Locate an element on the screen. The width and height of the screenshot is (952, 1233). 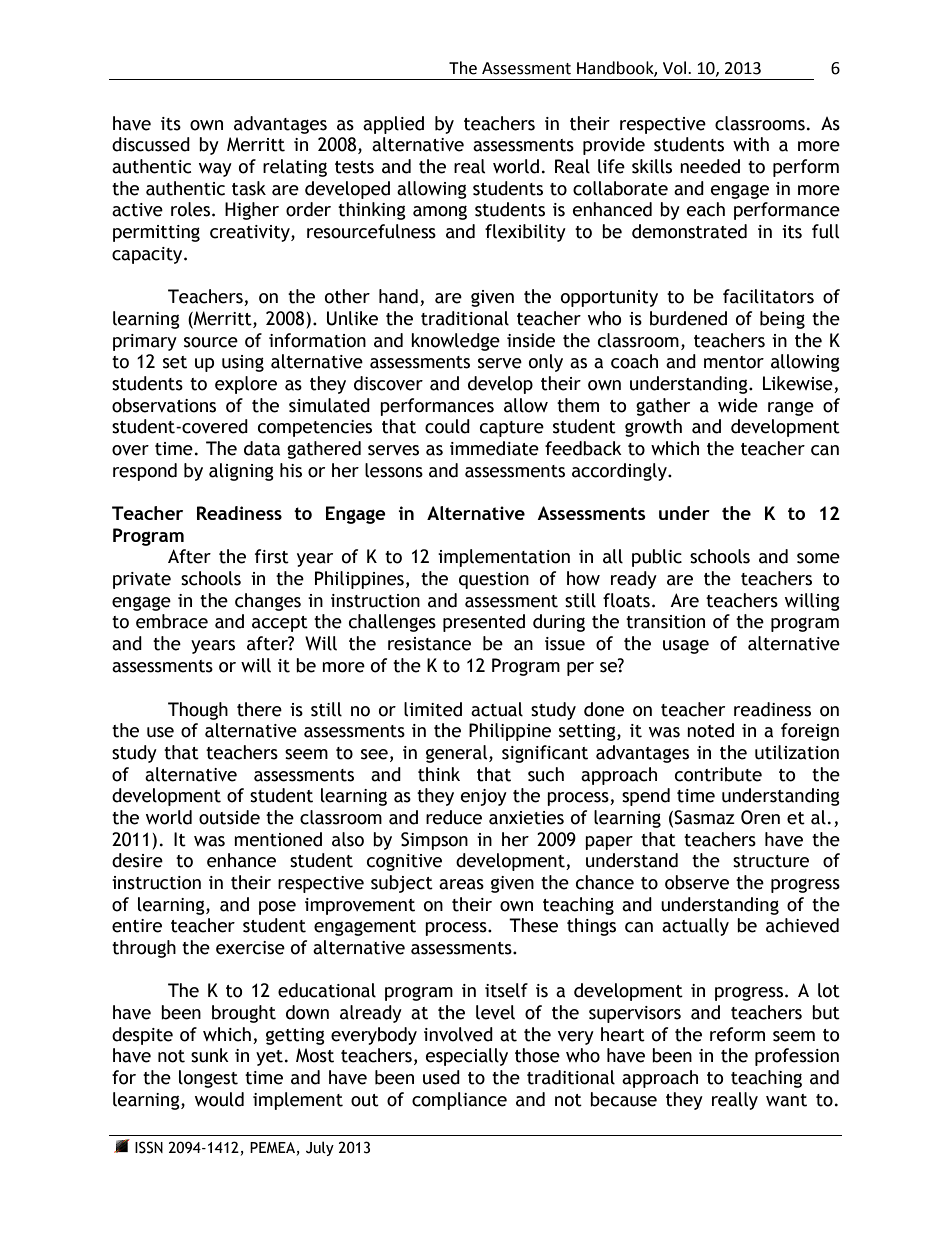
Oren is located at coordinates (760, 817).
